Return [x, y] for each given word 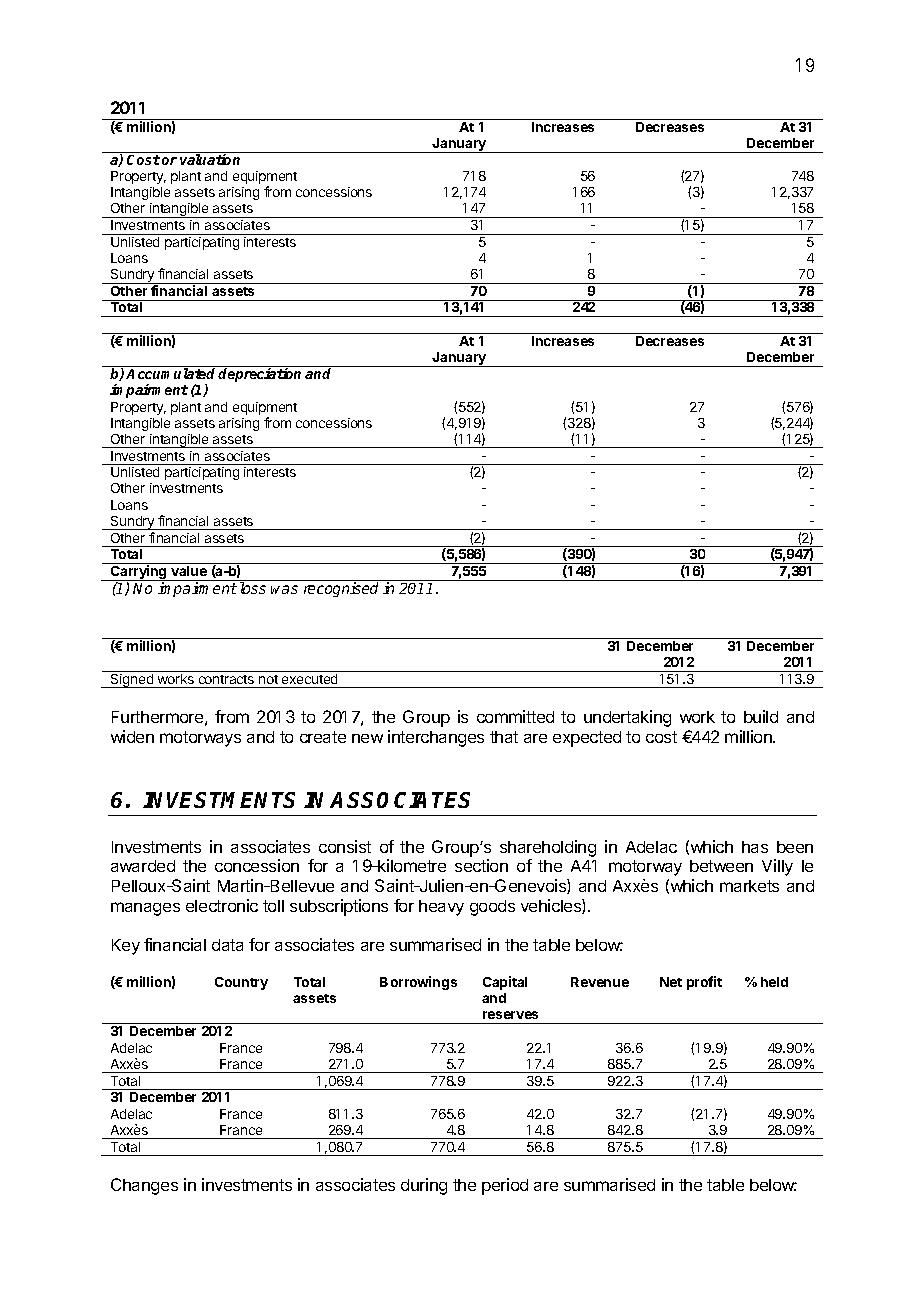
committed [515, 716]
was [284, 589]
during [424, 1186]
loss [253, 588]
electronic [222, 905]
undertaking [627, 718]
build [761, 716]
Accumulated [172, 373]
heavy [441, 908]
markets [749, 886]
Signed [132, 681]
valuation [210, 159]
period [505, 1186]
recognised [341, 589]
